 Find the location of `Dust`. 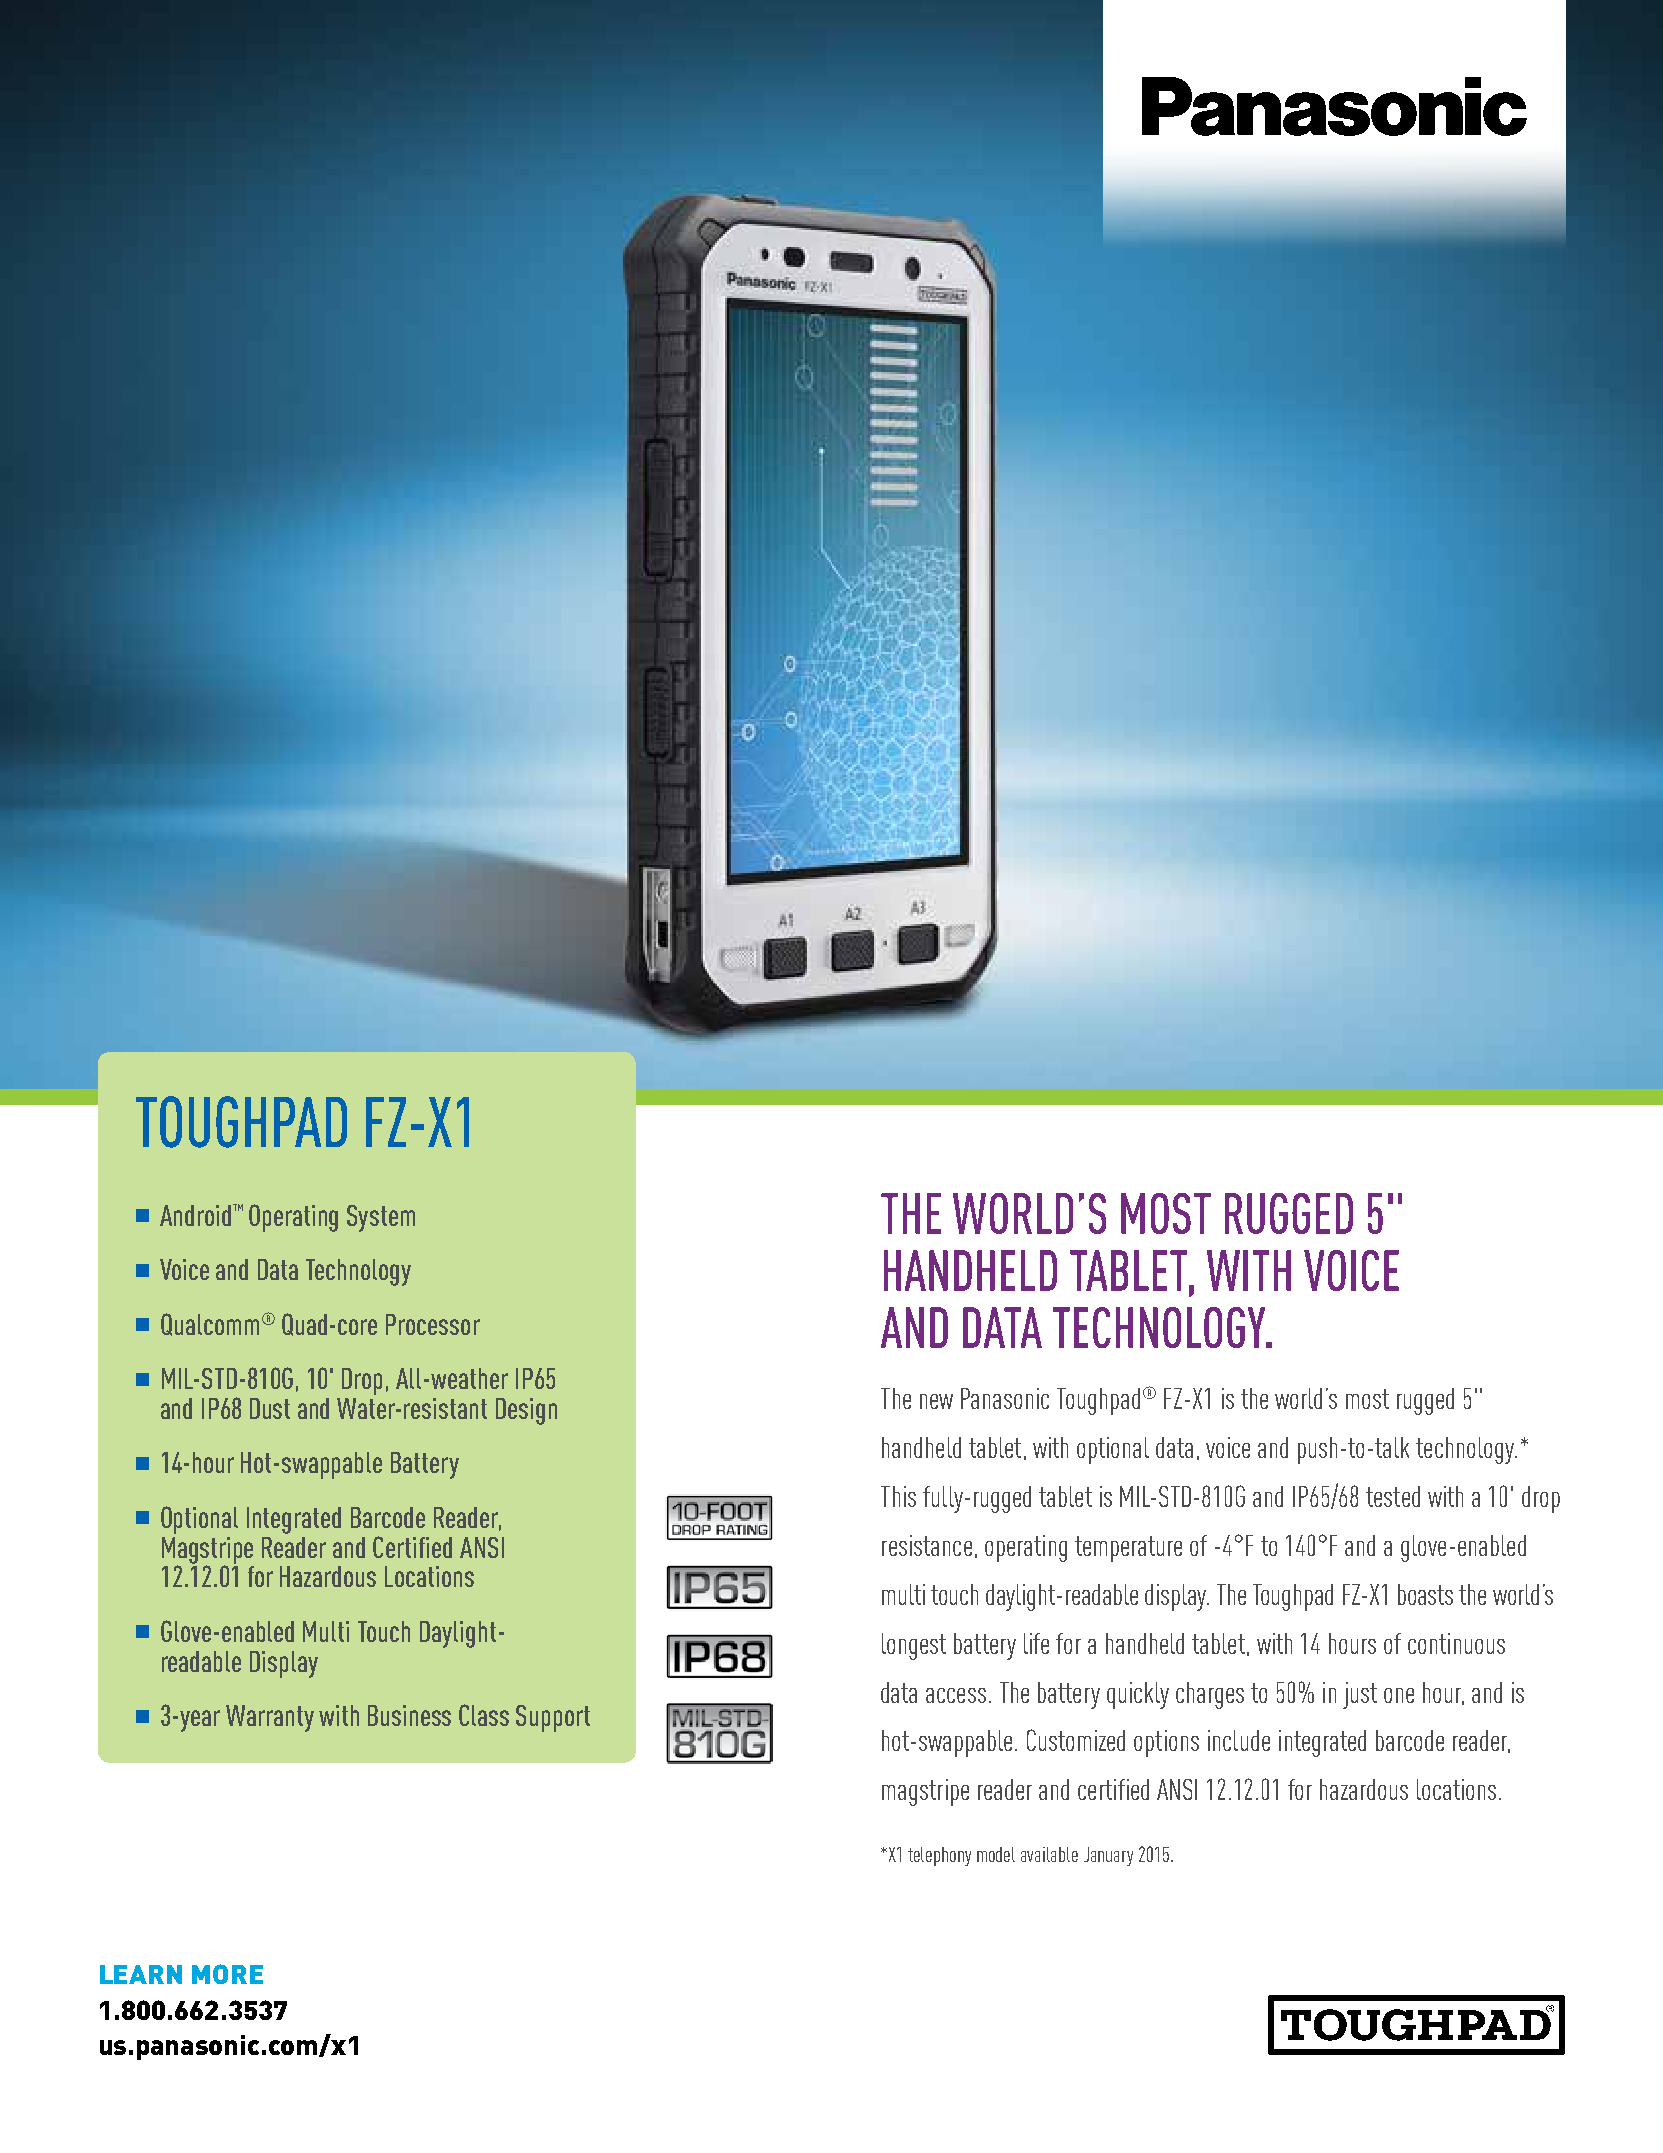

Dust is located at coordinates (270, 1408).
